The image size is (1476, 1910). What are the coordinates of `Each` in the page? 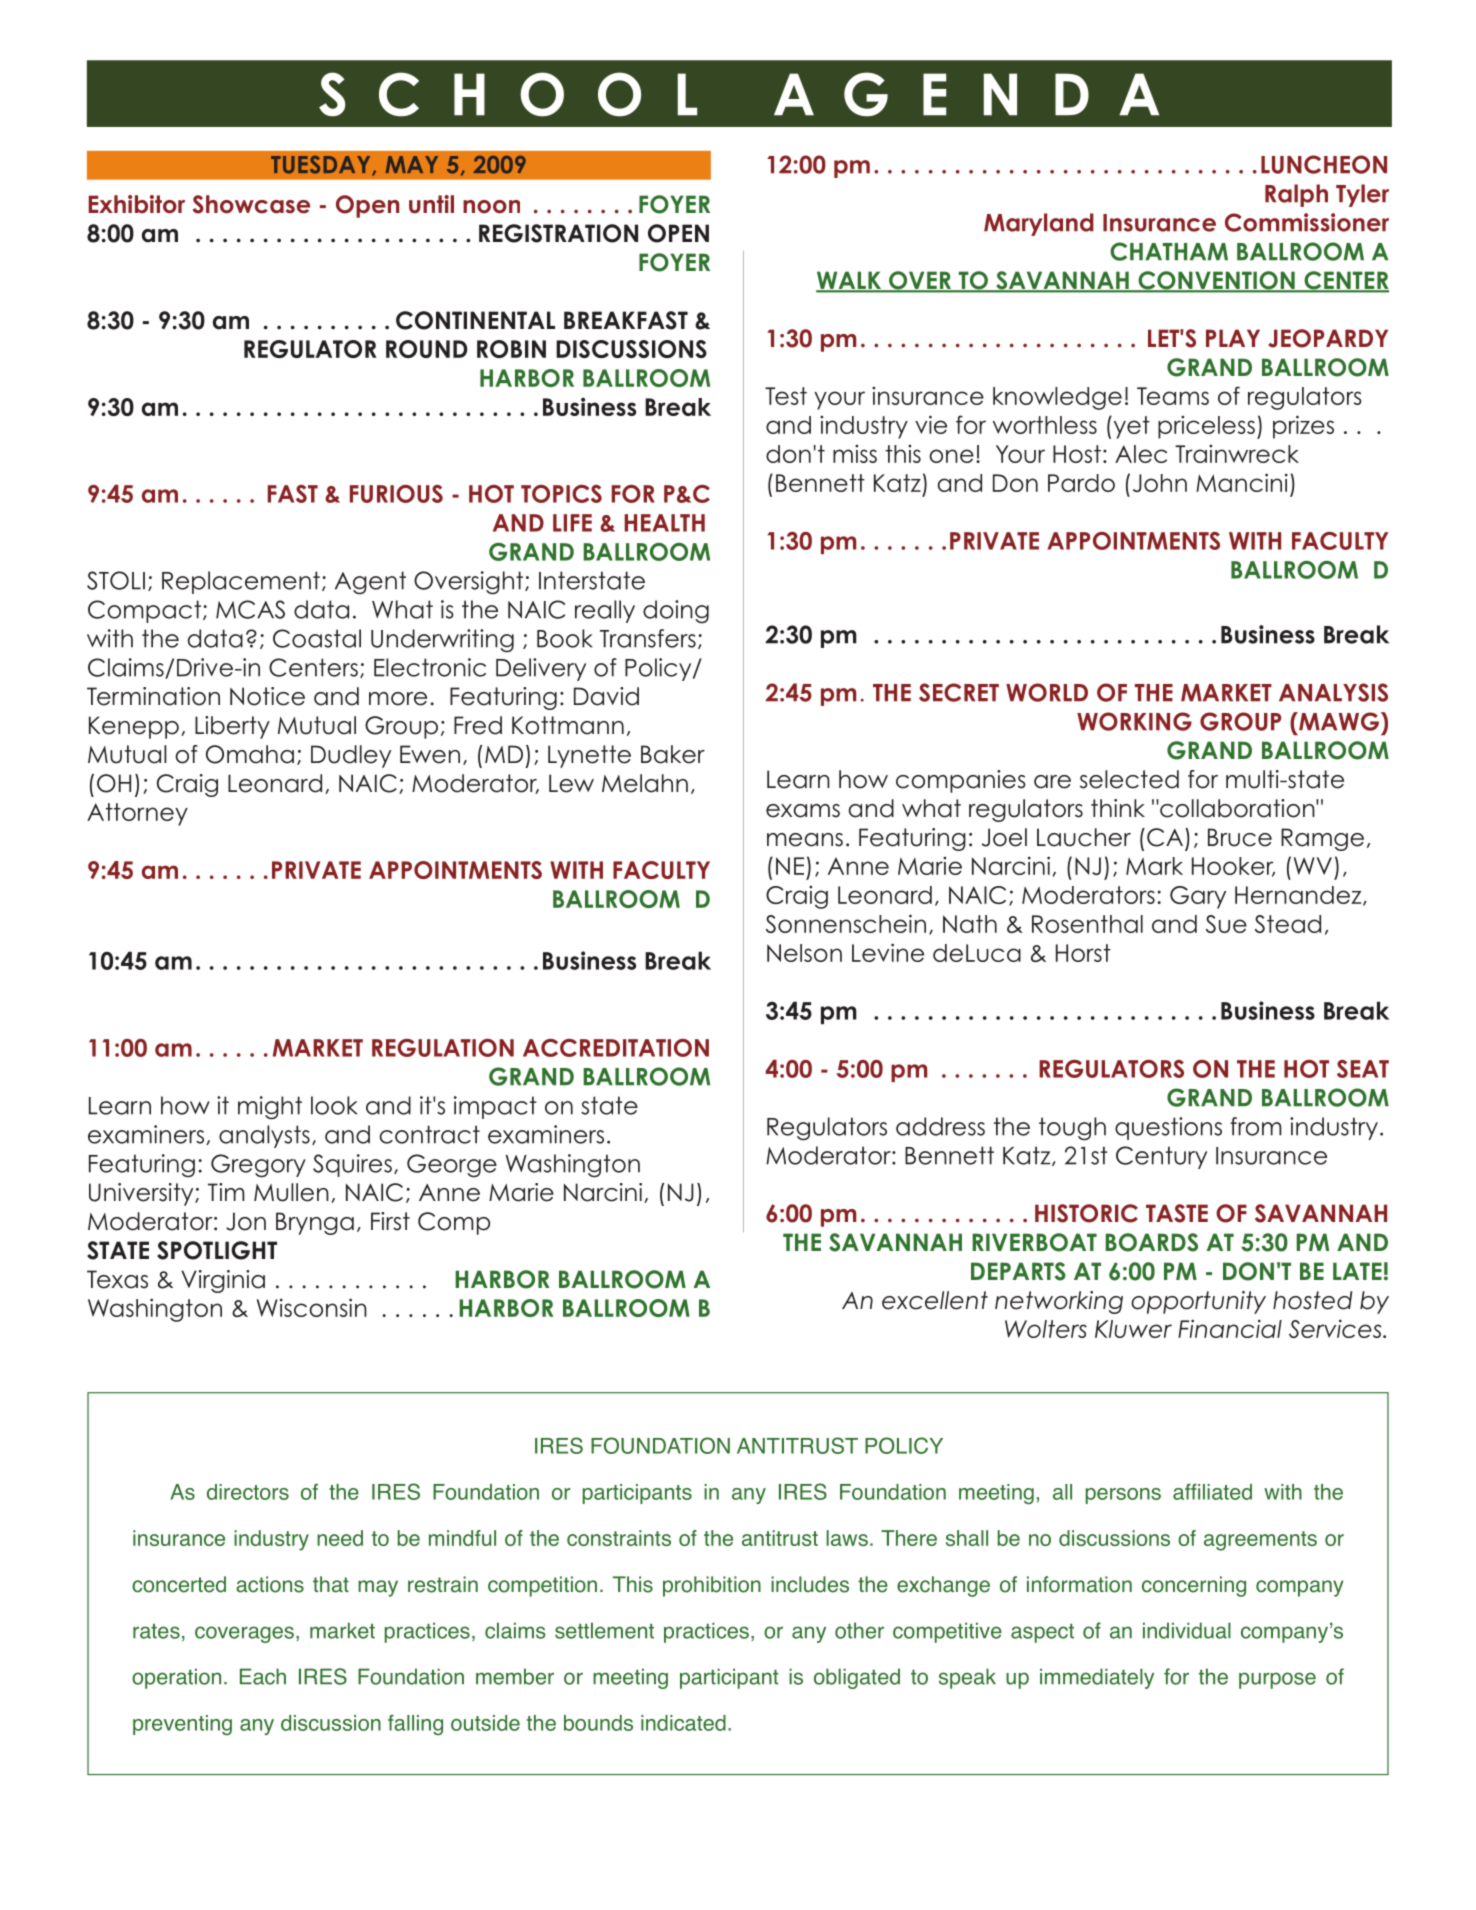 It's located at (263, 1676).
